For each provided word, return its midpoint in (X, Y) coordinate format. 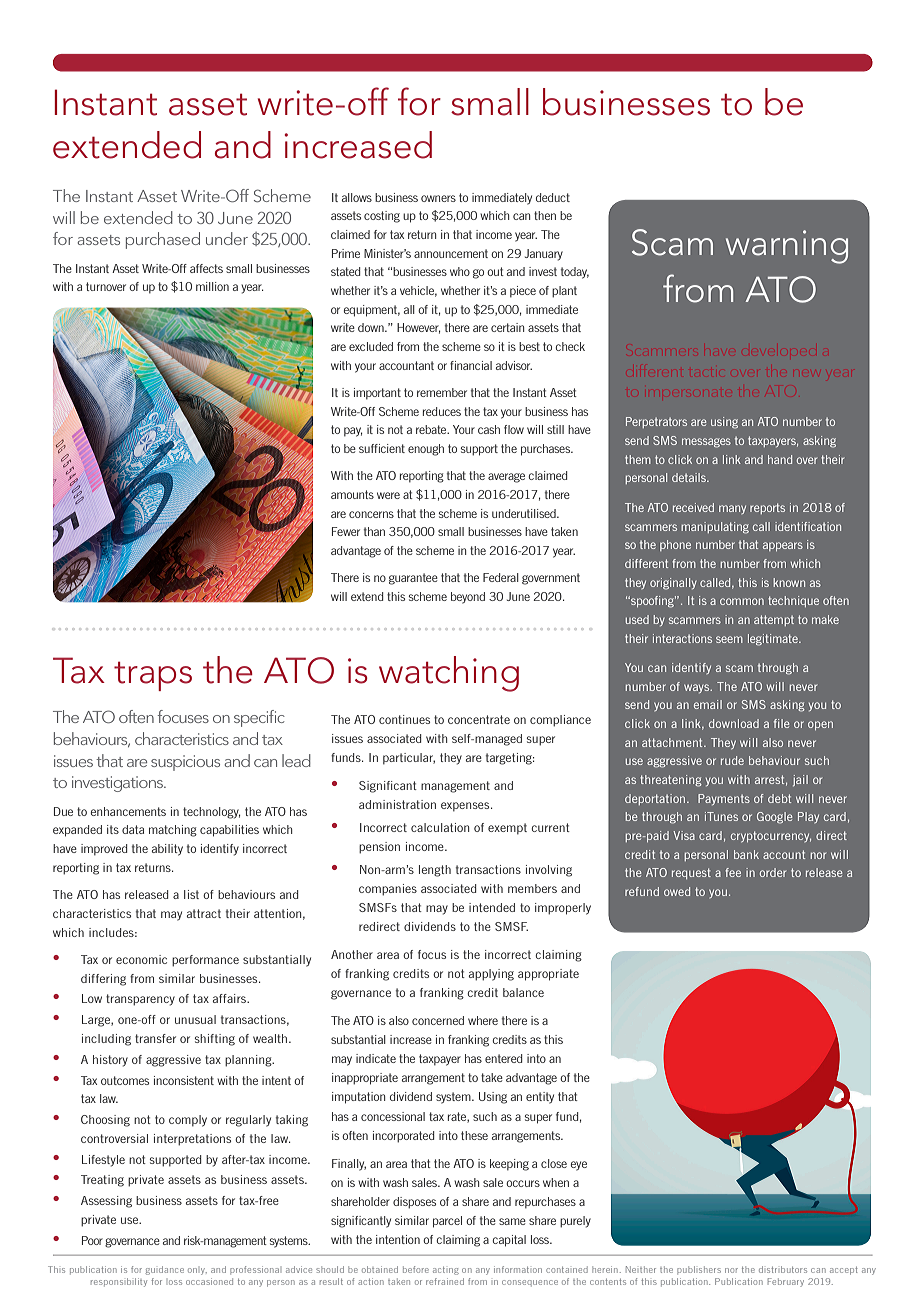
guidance (165, 1270)
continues (404, 719)
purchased (163, 240)
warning (787, 247)
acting (446, 1271)
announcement (451, 253)
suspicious (185, 763)
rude (732, 760)
